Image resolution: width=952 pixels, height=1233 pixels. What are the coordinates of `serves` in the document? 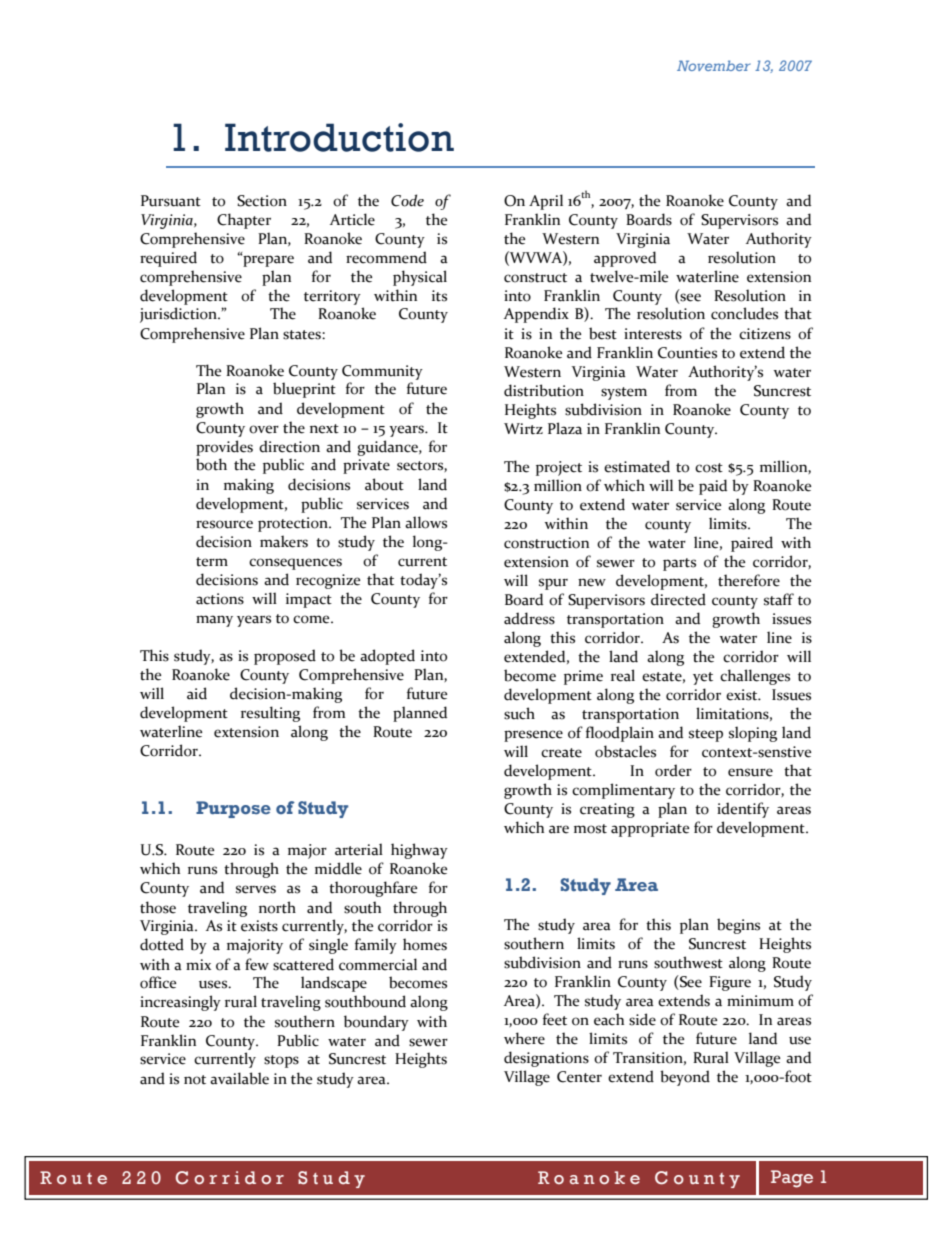 It's located at (256, 889).
